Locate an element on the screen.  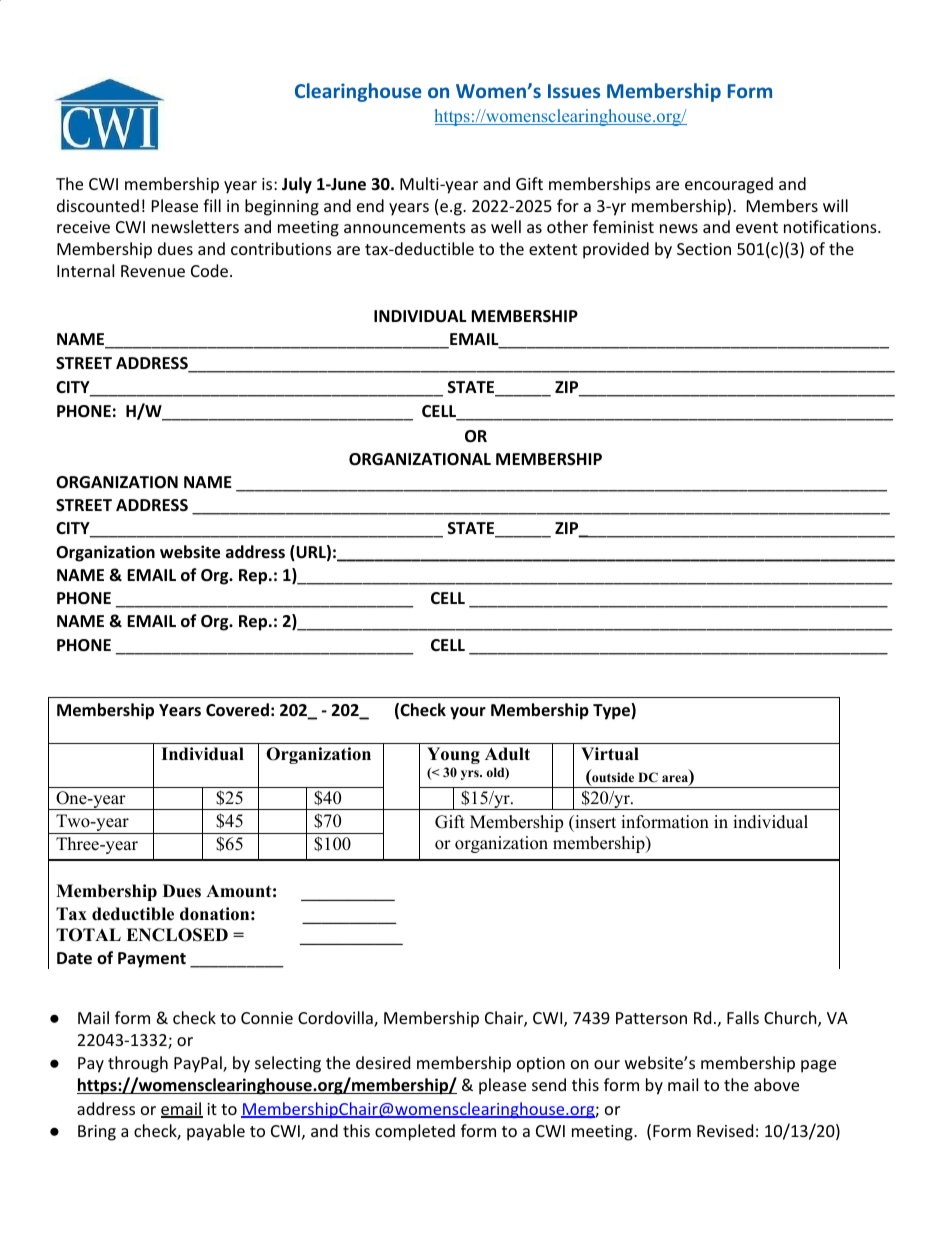
encouraged is located at coordinates (729, 185).
